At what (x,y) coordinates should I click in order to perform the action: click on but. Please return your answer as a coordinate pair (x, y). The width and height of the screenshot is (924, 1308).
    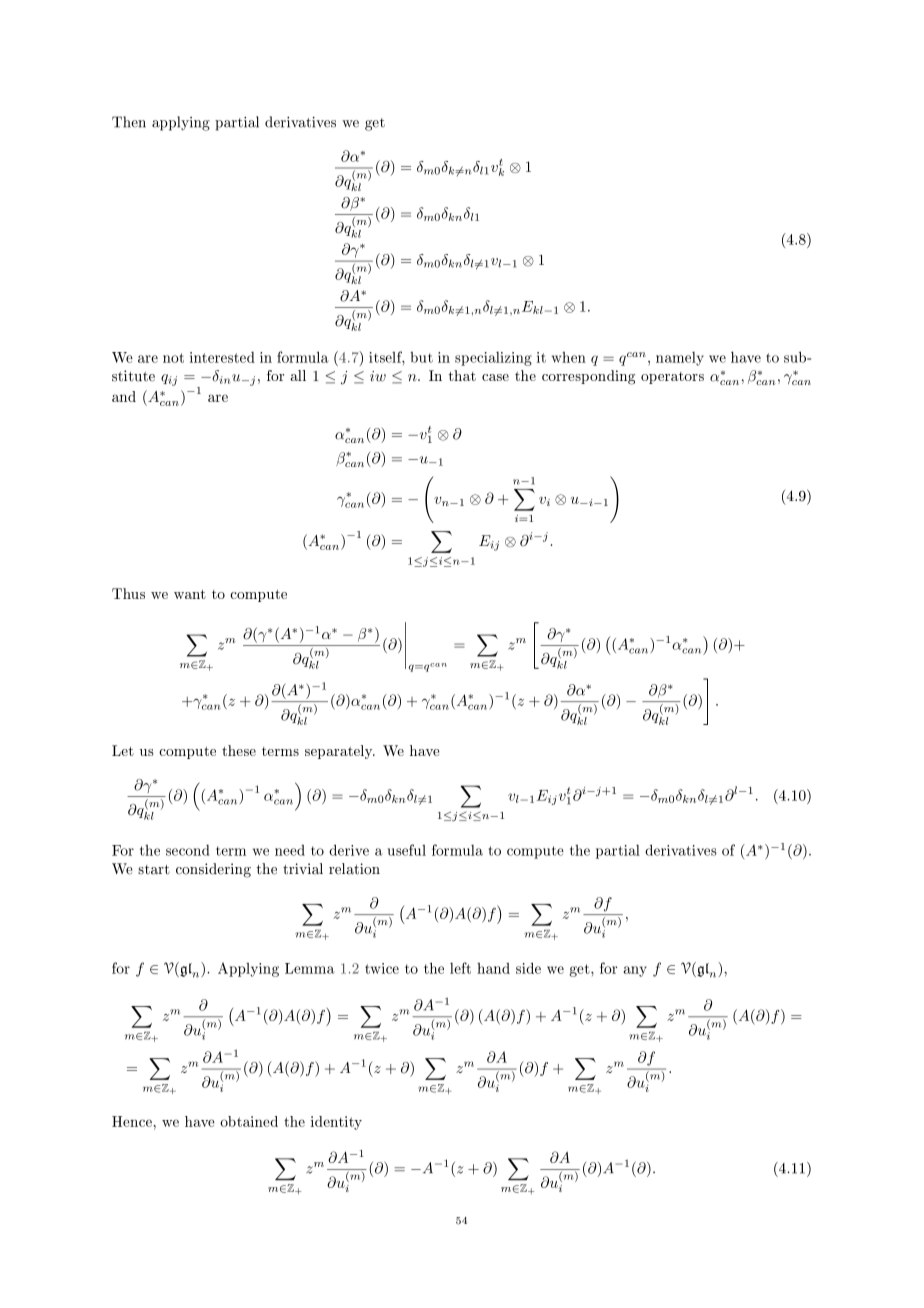
    Looking at the image, I should click on (421, 357).
